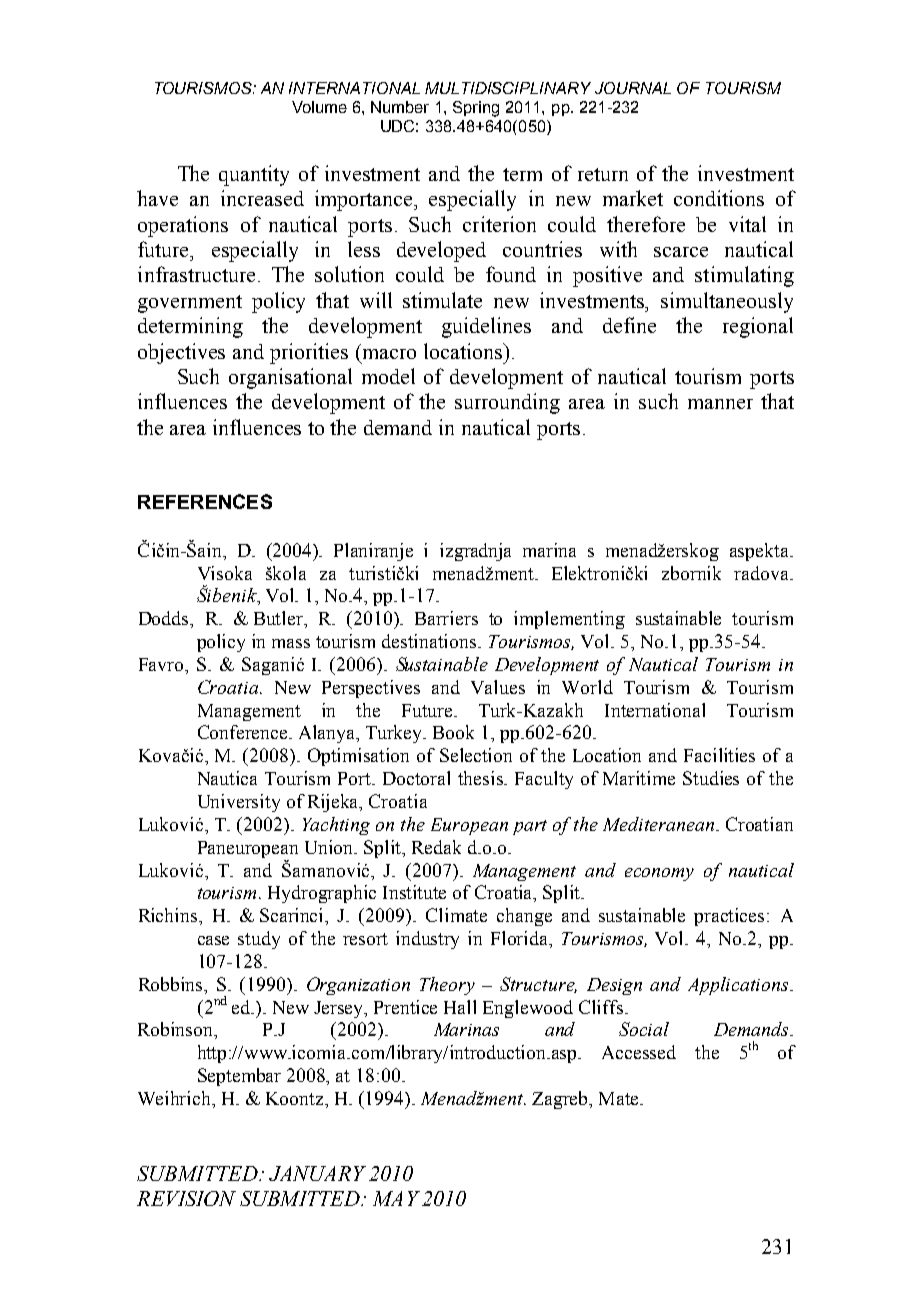 The image size is (924, 1313). I want to click on REVISION, so click(186, 1198).
